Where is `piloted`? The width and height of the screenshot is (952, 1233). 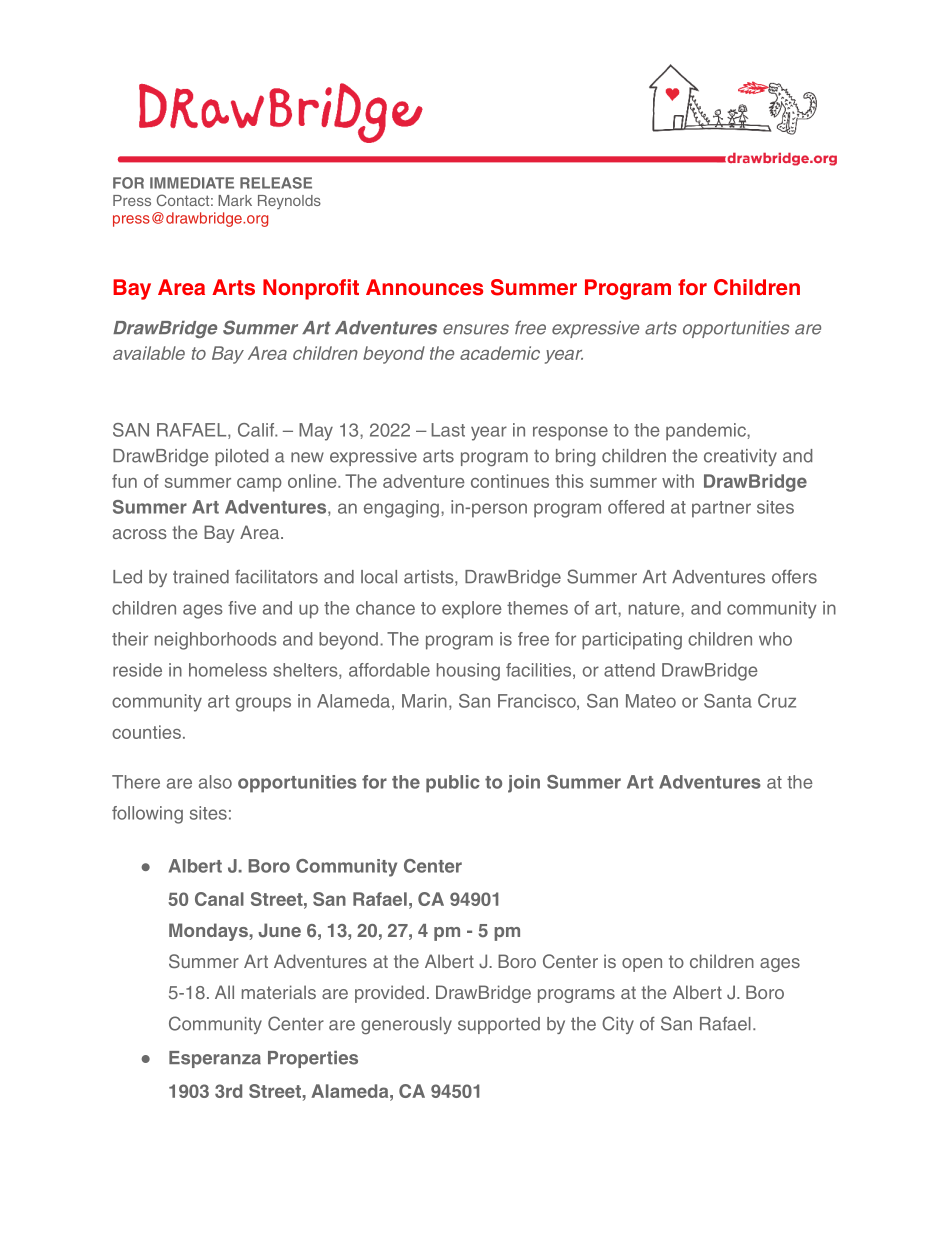
piloted is located at coordinates (241, 457).
